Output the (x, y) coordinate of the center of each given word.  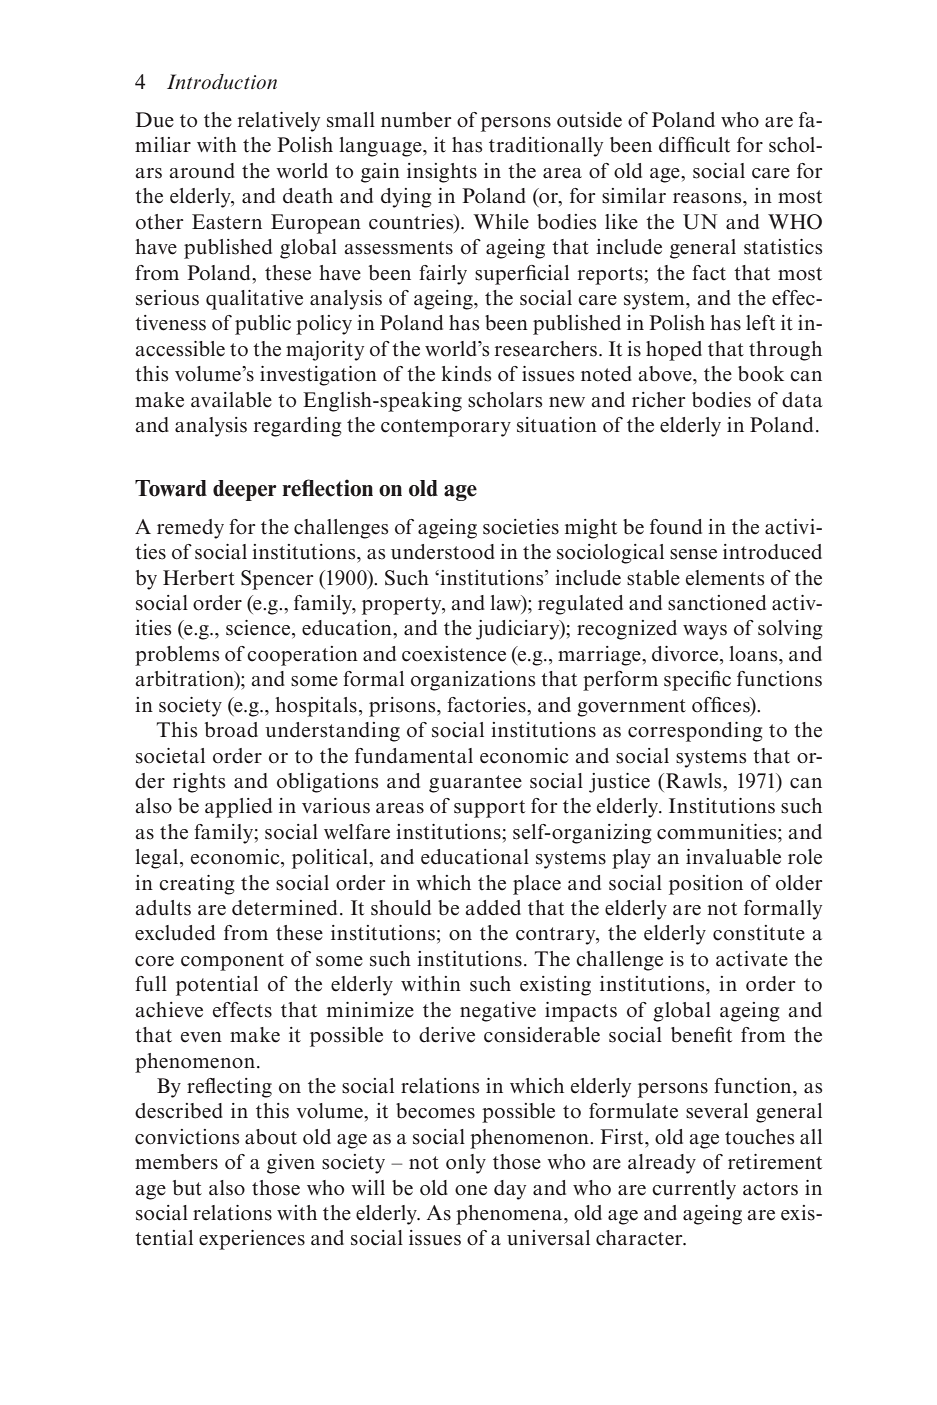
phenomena (510, 1215)
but (187, 1188)
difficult (694, 145)
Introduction (222, 82)
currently (694, 1190)
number (416, 120)
